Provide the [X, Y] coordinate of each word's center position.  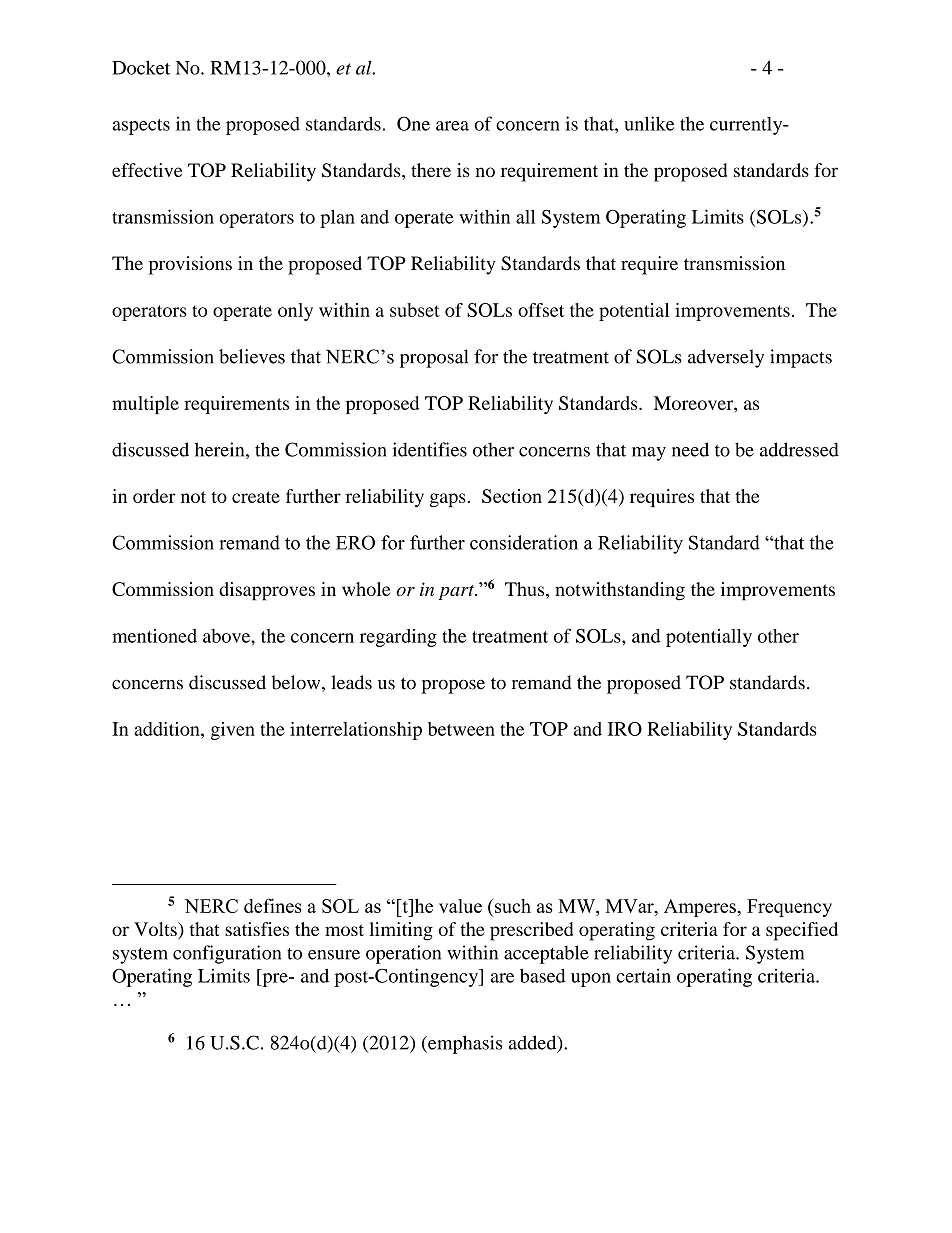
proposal [434, 358]
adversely [726, 358]
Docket [141, 67]
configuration [227, 954]
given [233, 731]
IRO [625, 729]
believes [252, 356]
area [452, 126]
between [461, 729]
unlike [649, 123]
